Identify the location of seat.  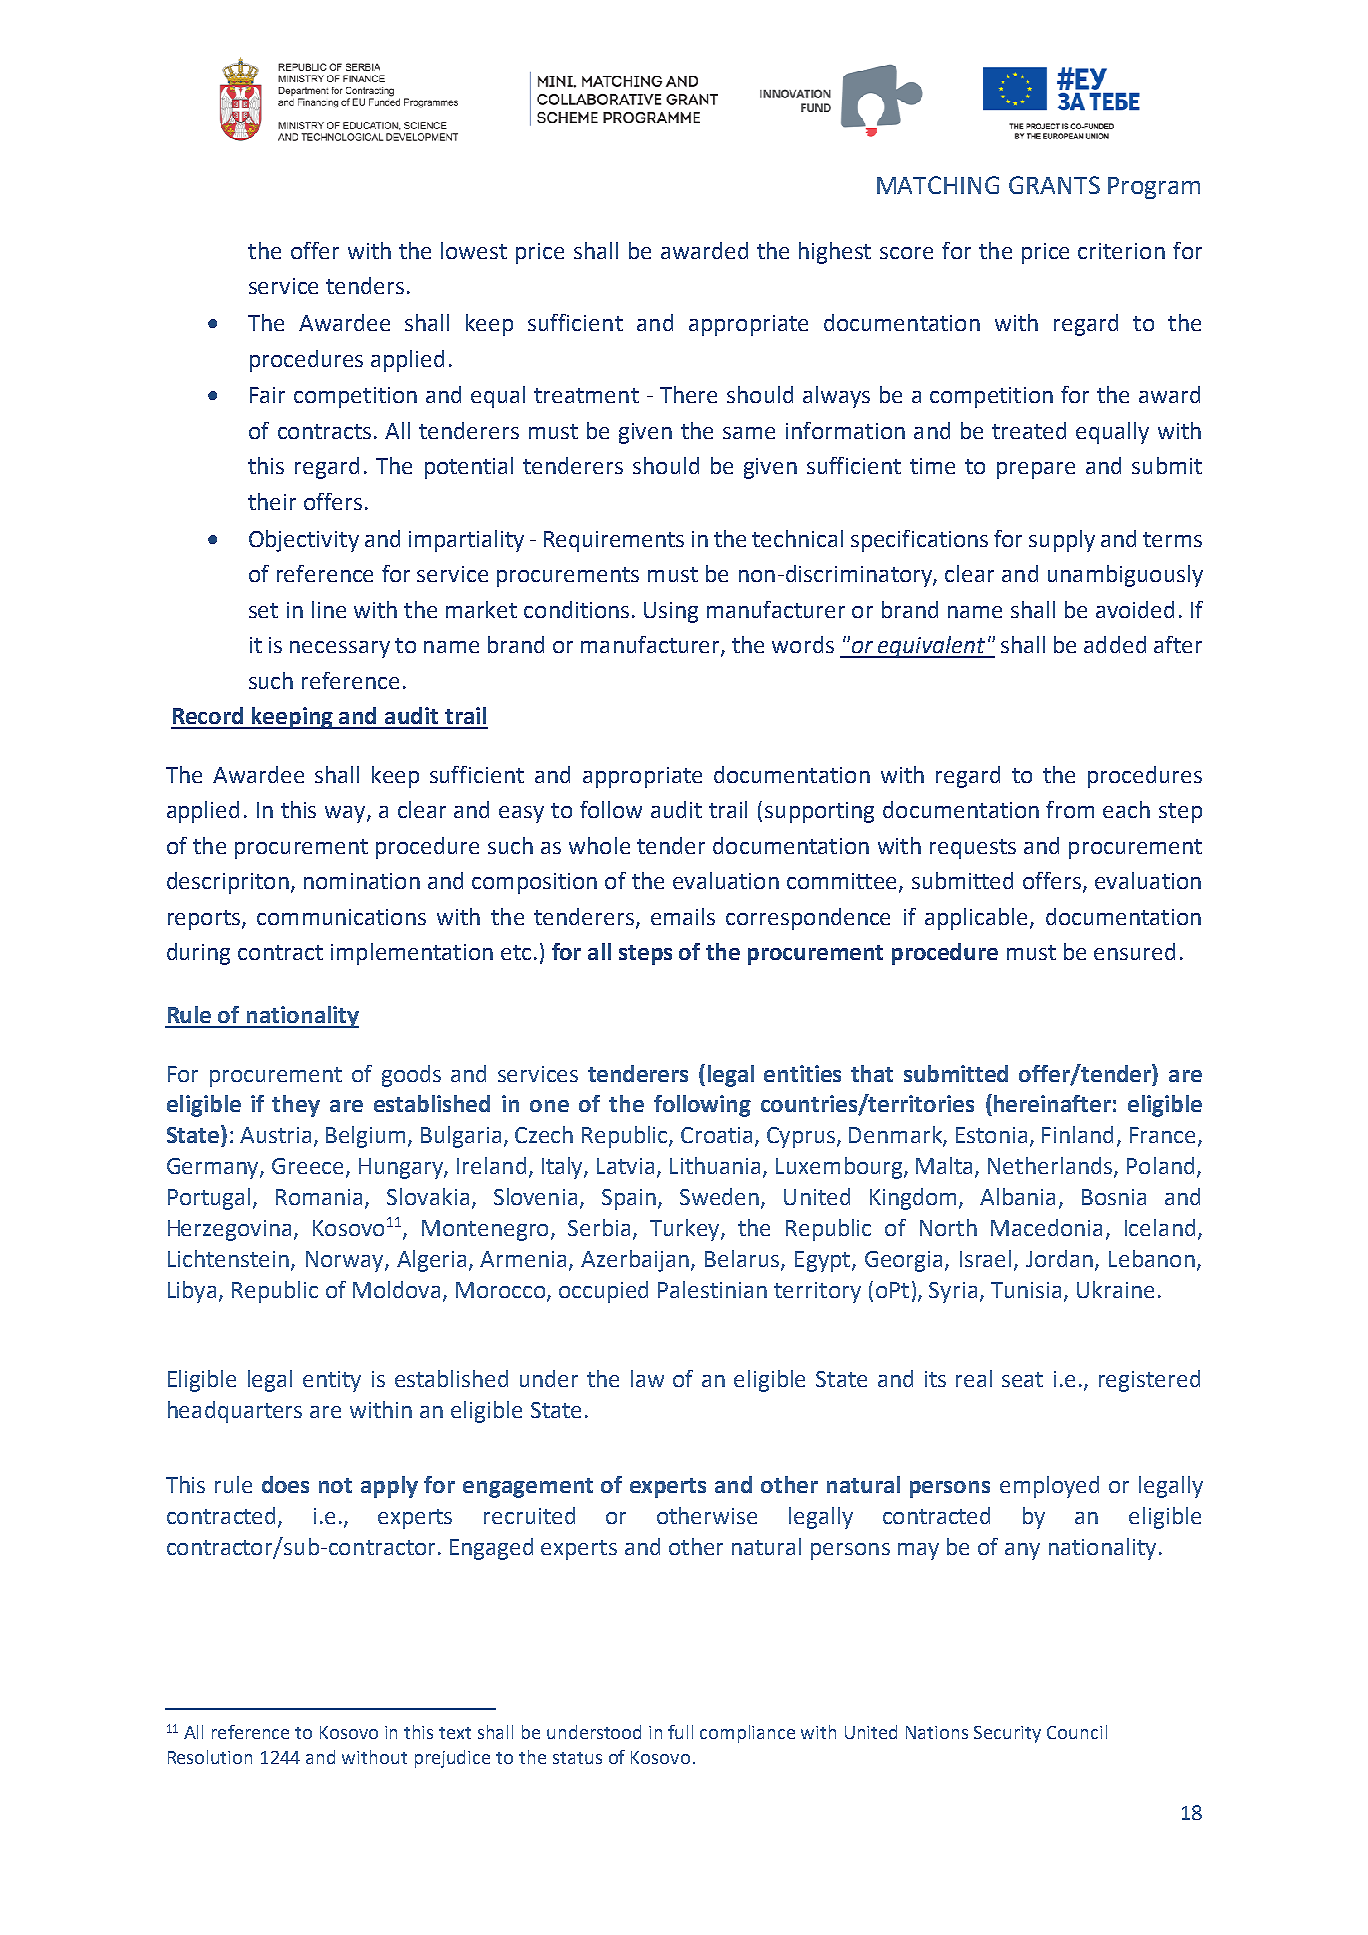
(1022, 1379).
